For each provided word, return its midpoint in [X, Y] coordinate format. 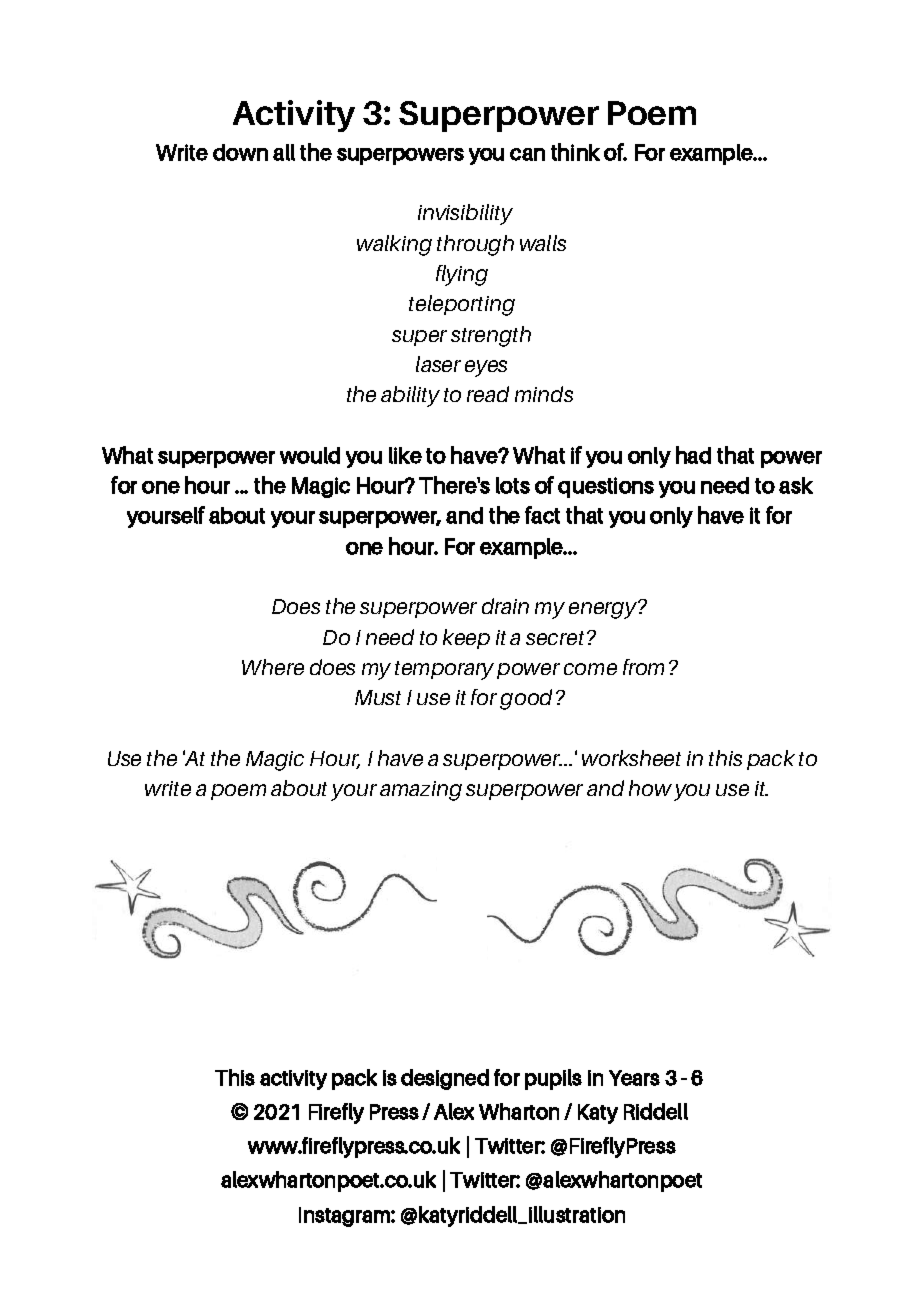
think [575, 152]
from [643, 667]
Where [273, 667]
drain [505, 606]
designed [445, 1079]
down [240, 152]
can [527, 154]
